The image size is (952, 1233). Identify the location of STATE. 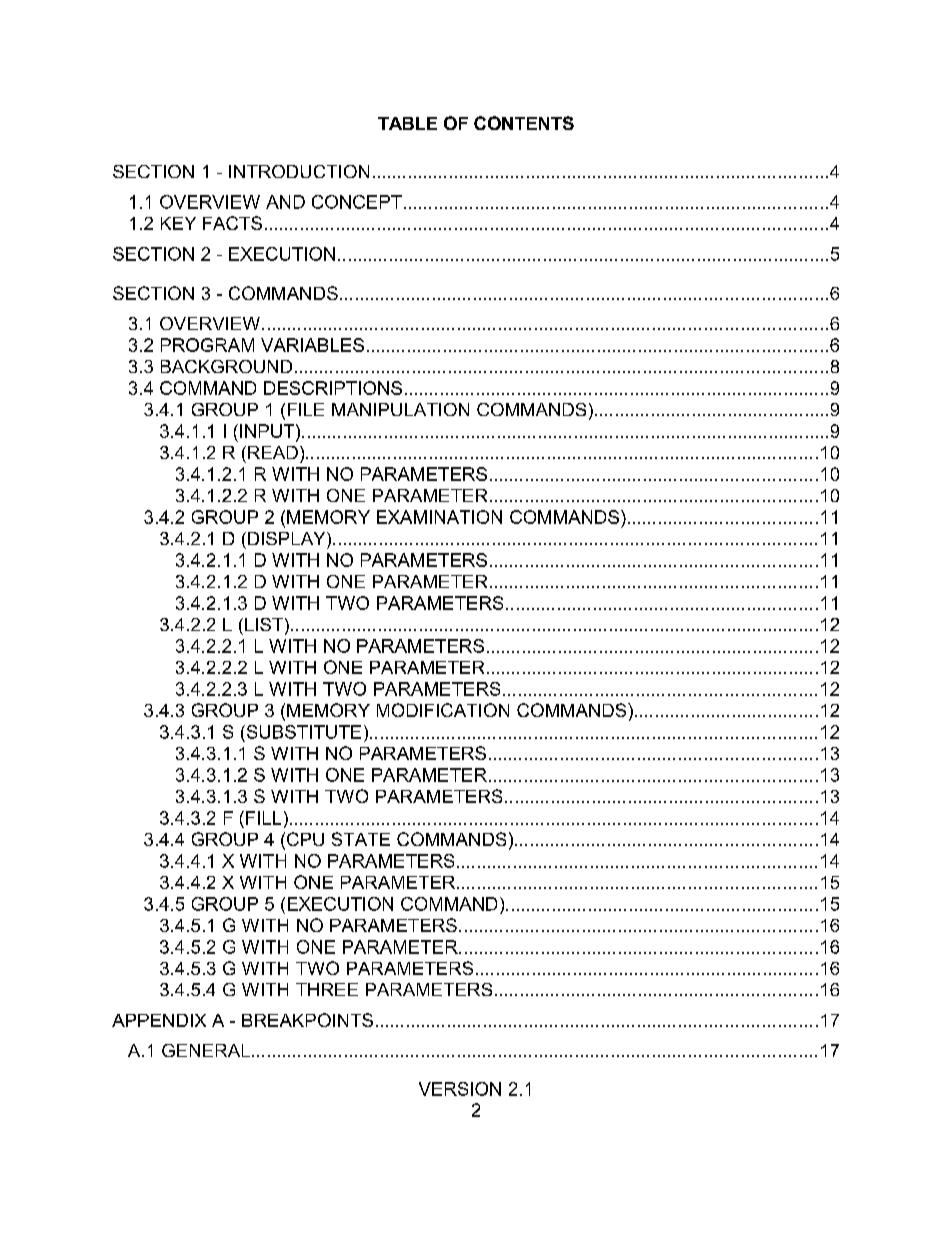
(361, 839).
